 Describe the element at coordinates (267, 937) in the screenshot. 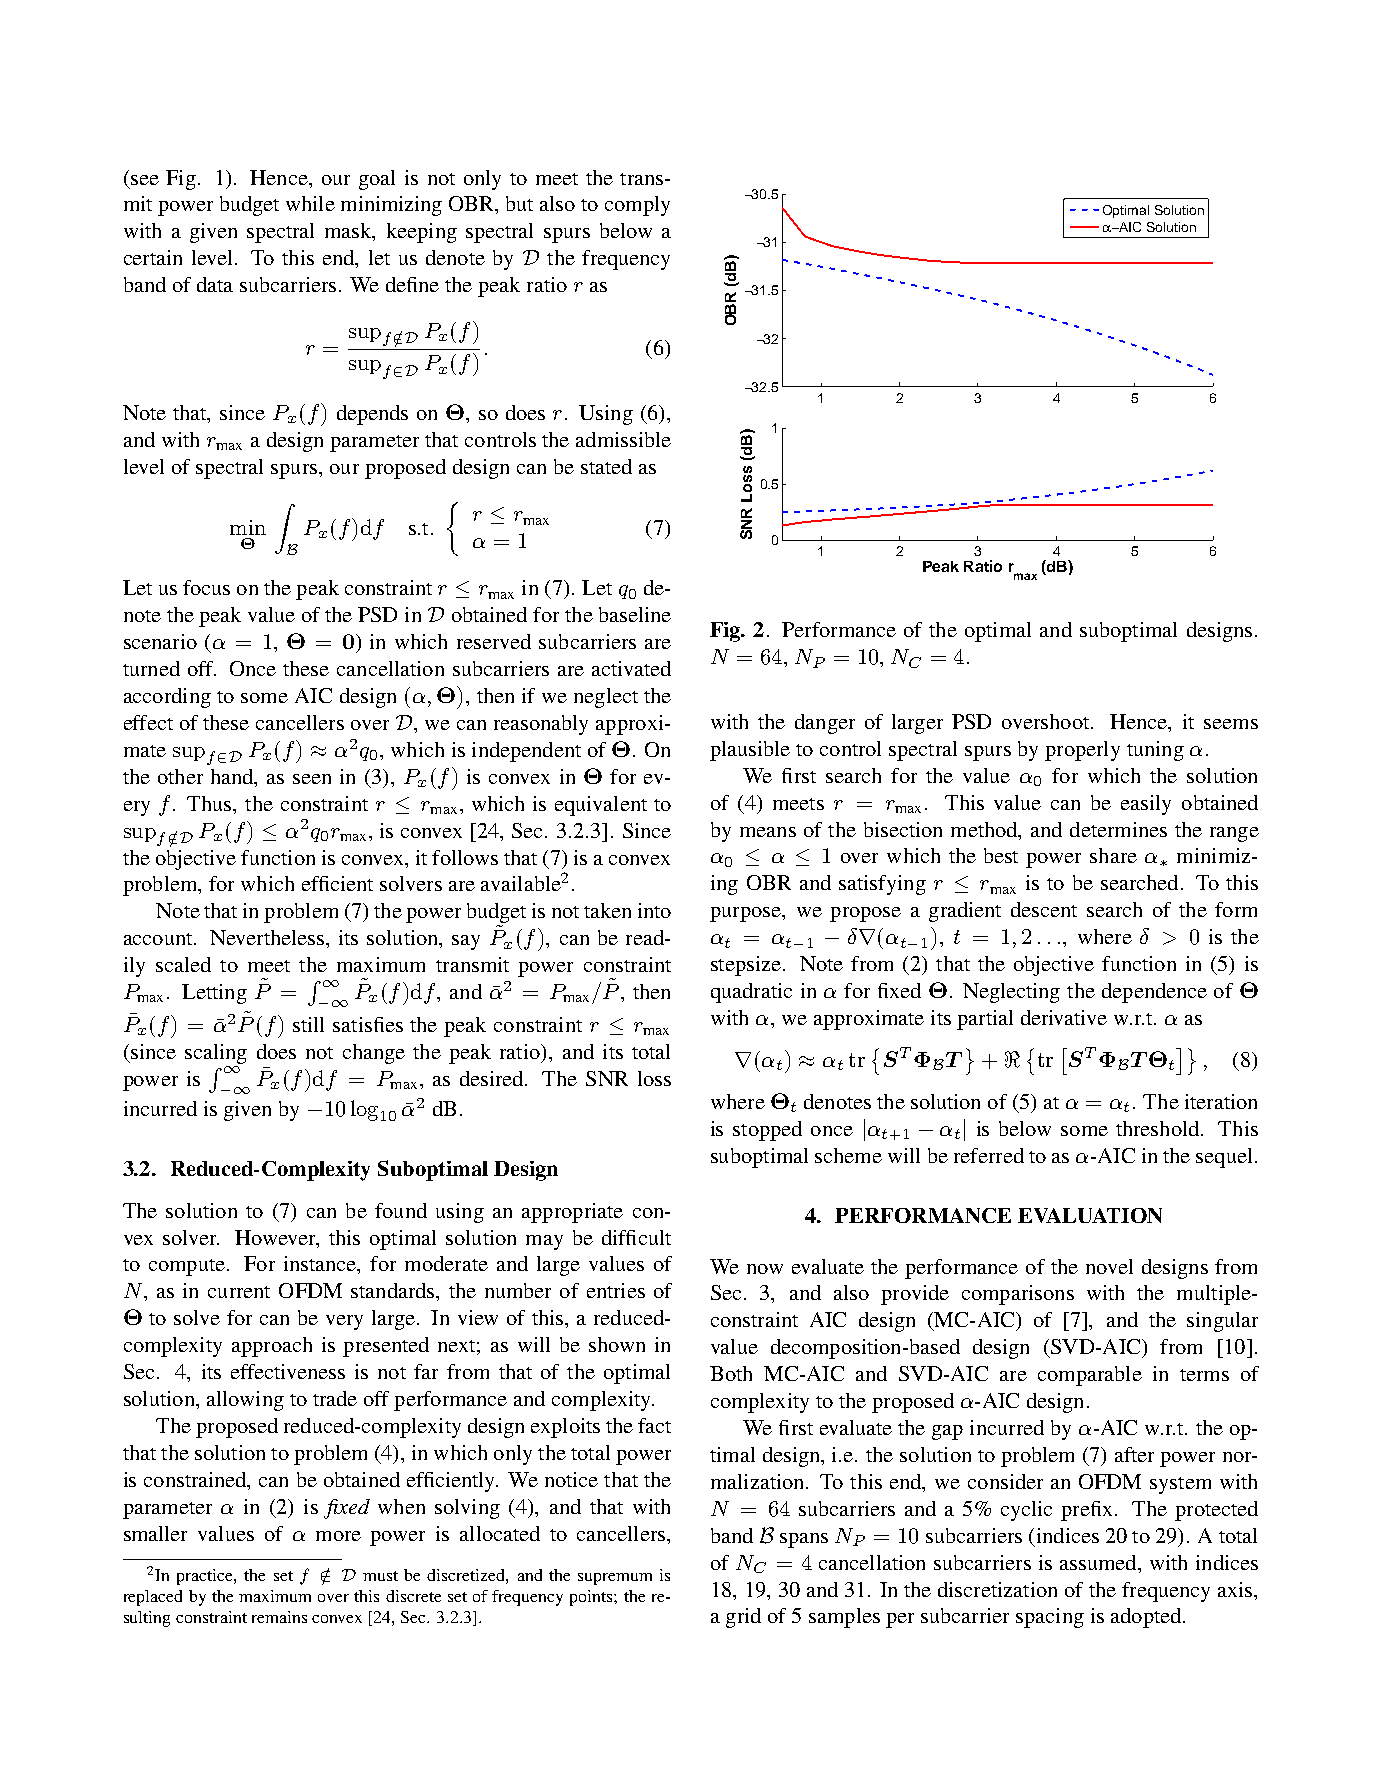

I see `Nevertheless` at that location.
